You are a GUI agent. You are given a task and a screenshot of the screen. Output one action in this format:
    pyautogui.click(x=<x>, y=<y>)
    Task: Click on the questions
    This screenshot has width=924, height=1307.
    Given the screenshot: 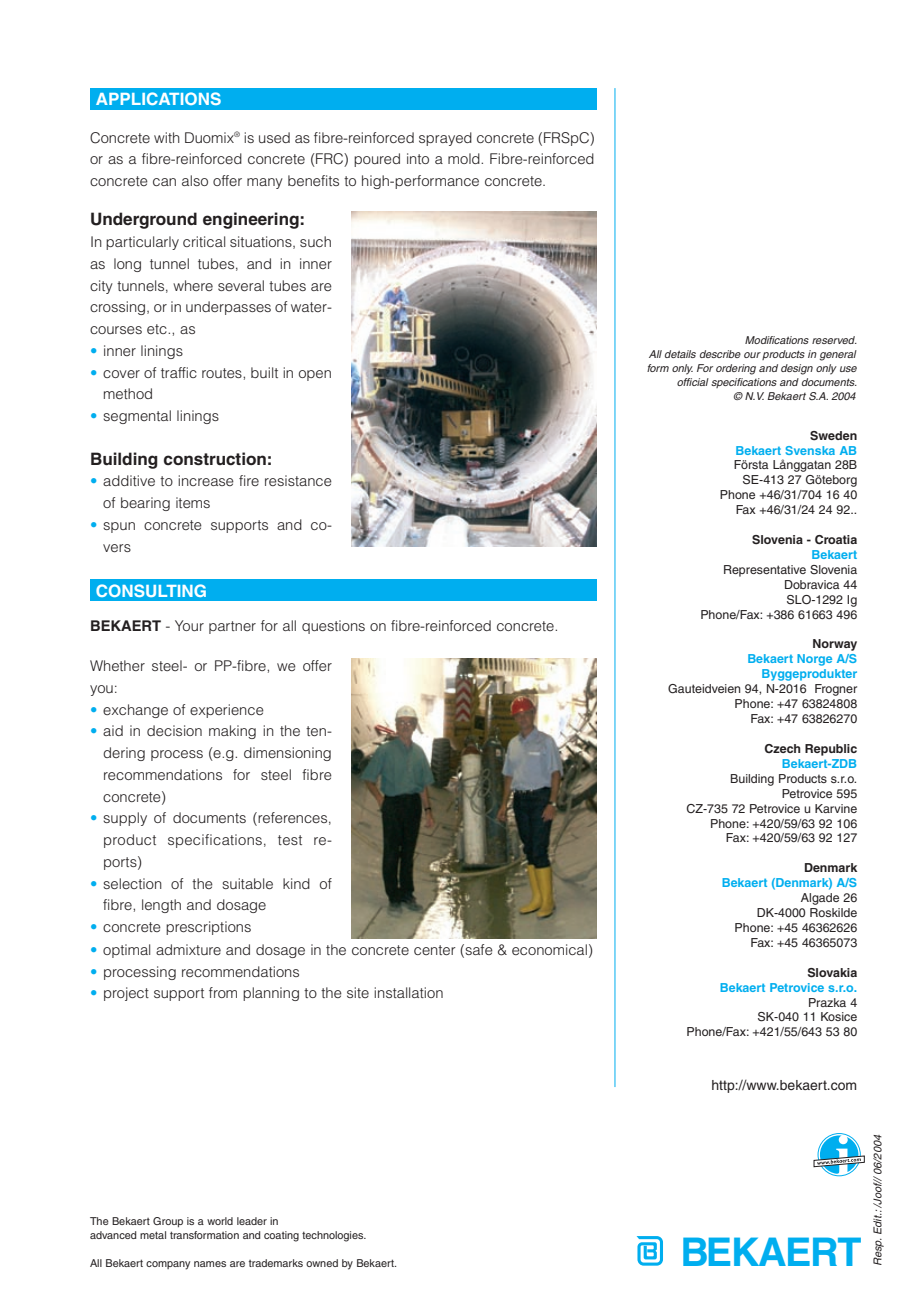 What is the action you would take?
    pyautogui.click(x=333, y=627)
